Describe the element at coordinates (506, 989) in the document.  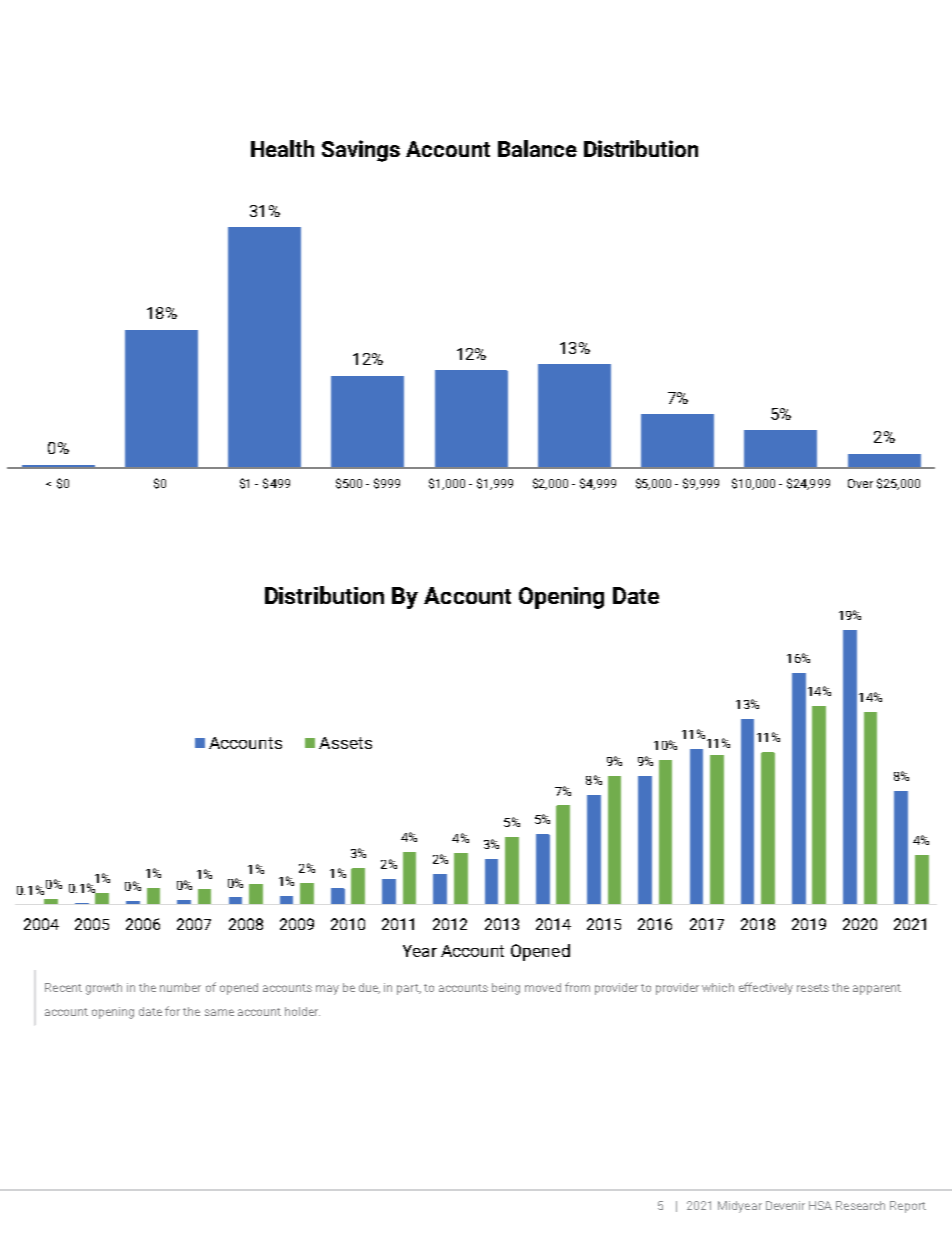
I see `being` at that location.
